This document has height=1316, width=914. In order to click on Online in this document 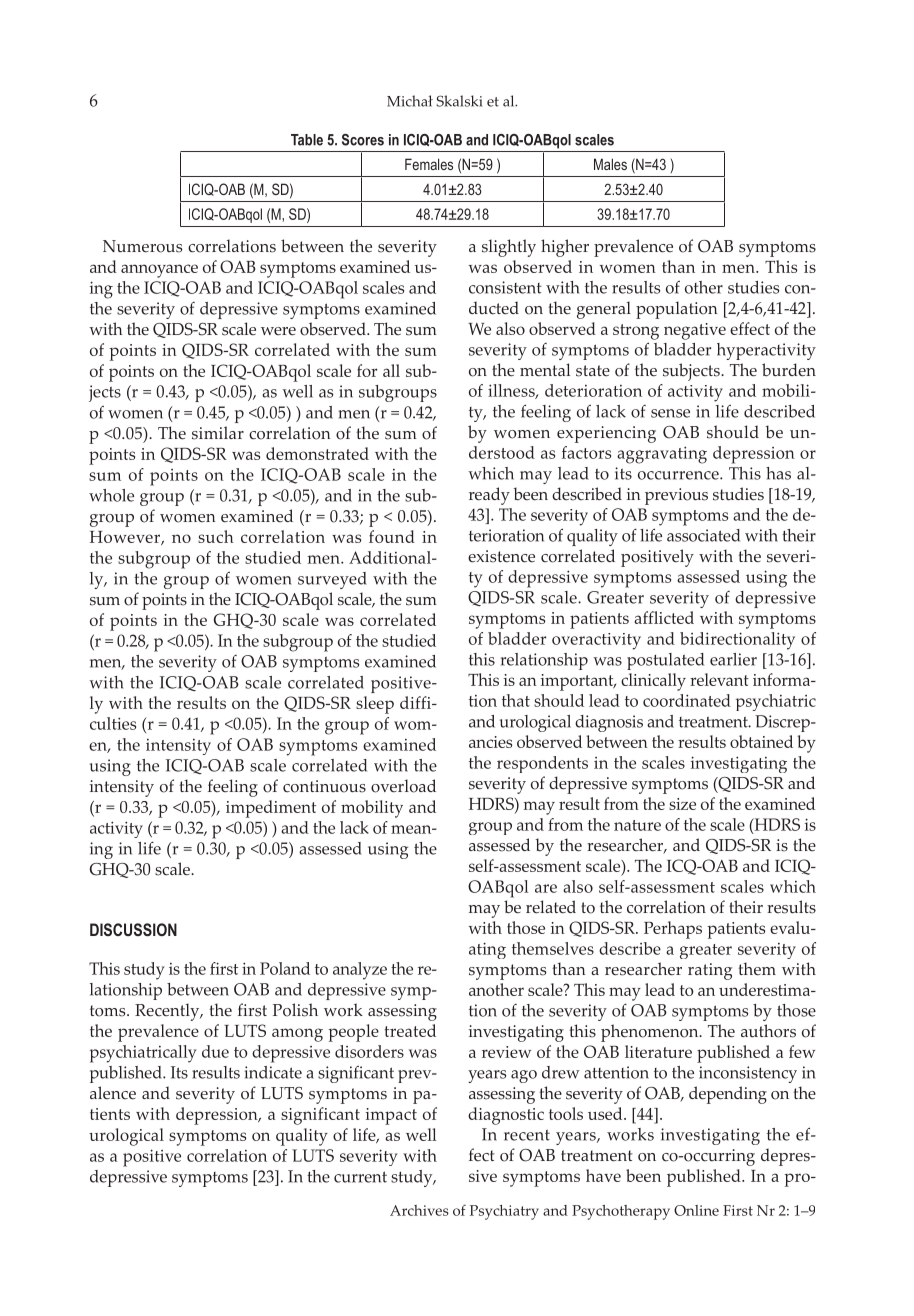, I will do `click(696, 1210)`.
